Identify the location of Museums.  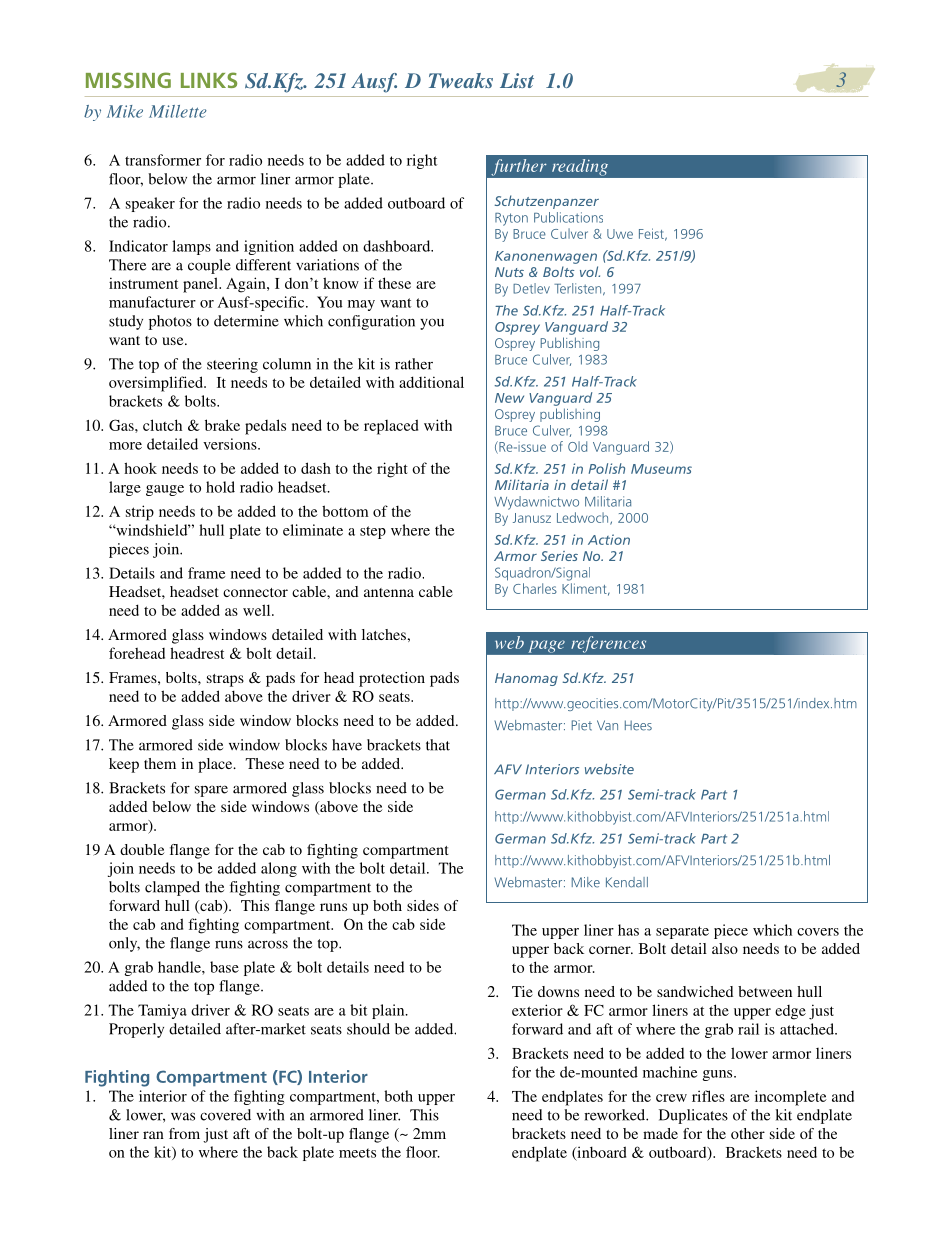
(661, 469).
